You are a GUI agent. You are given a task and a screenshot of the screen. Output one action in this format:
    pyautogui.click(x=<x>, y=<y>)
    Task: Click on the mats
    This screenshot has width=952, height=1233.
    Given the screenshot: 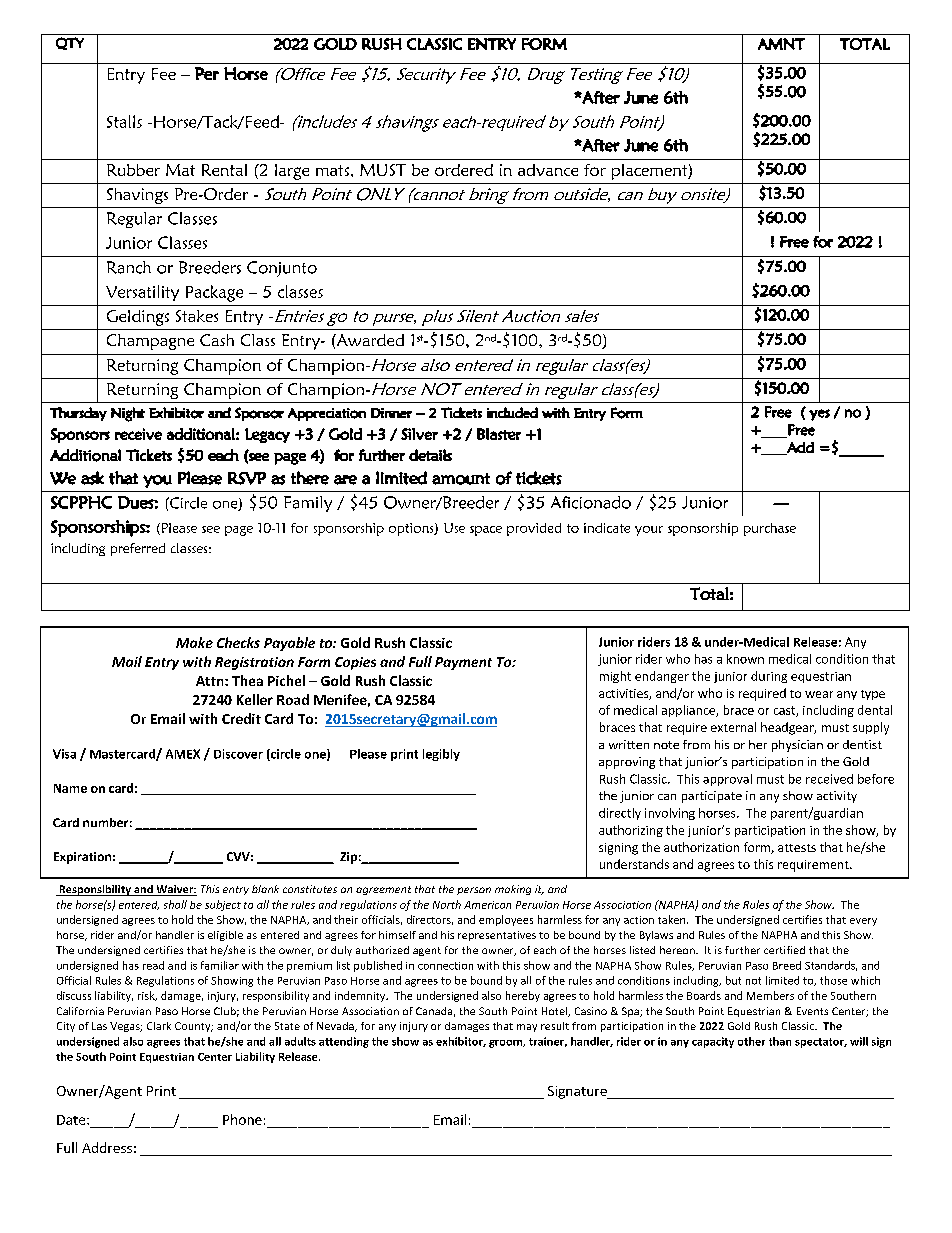 What is the action you would take?
    pyautogui.click(x=332, y=170)
